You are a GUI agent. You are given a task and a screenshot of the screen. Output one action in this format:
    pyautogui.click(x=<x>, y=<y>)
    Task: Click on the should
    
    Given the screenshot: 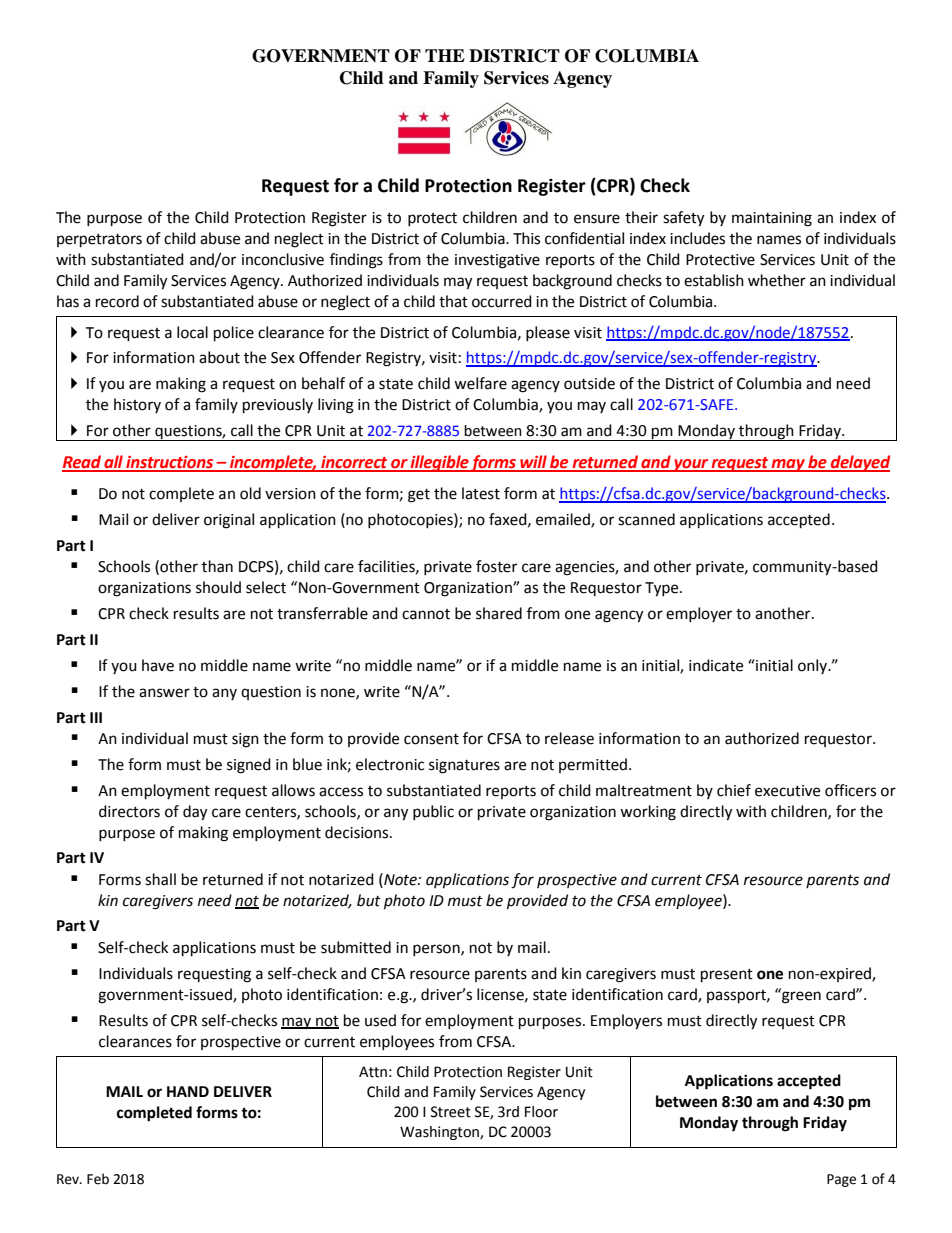 What is the action you would take?
    pyautogui.click(x=218, y=587)
